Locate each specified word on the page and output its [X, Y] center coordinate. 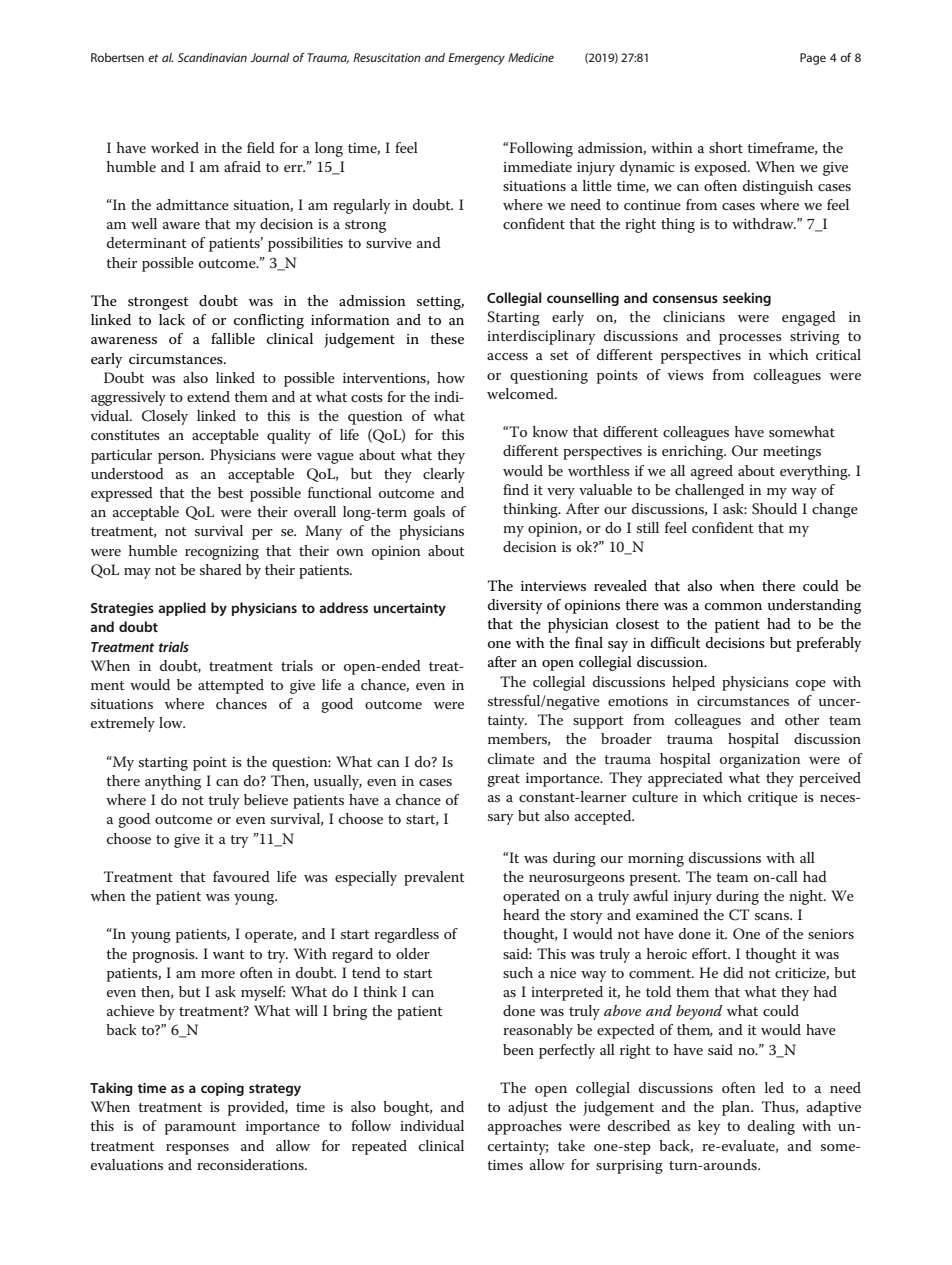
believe [266, 799]
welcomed [521, 393]
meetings [792, 453]
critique [773, 799]
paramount [200, 1128]
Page [813, 59]
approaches [525, 1127]
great [503, 780]
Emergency [476, 59]
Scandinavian [212, 57]
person [181, 458]
